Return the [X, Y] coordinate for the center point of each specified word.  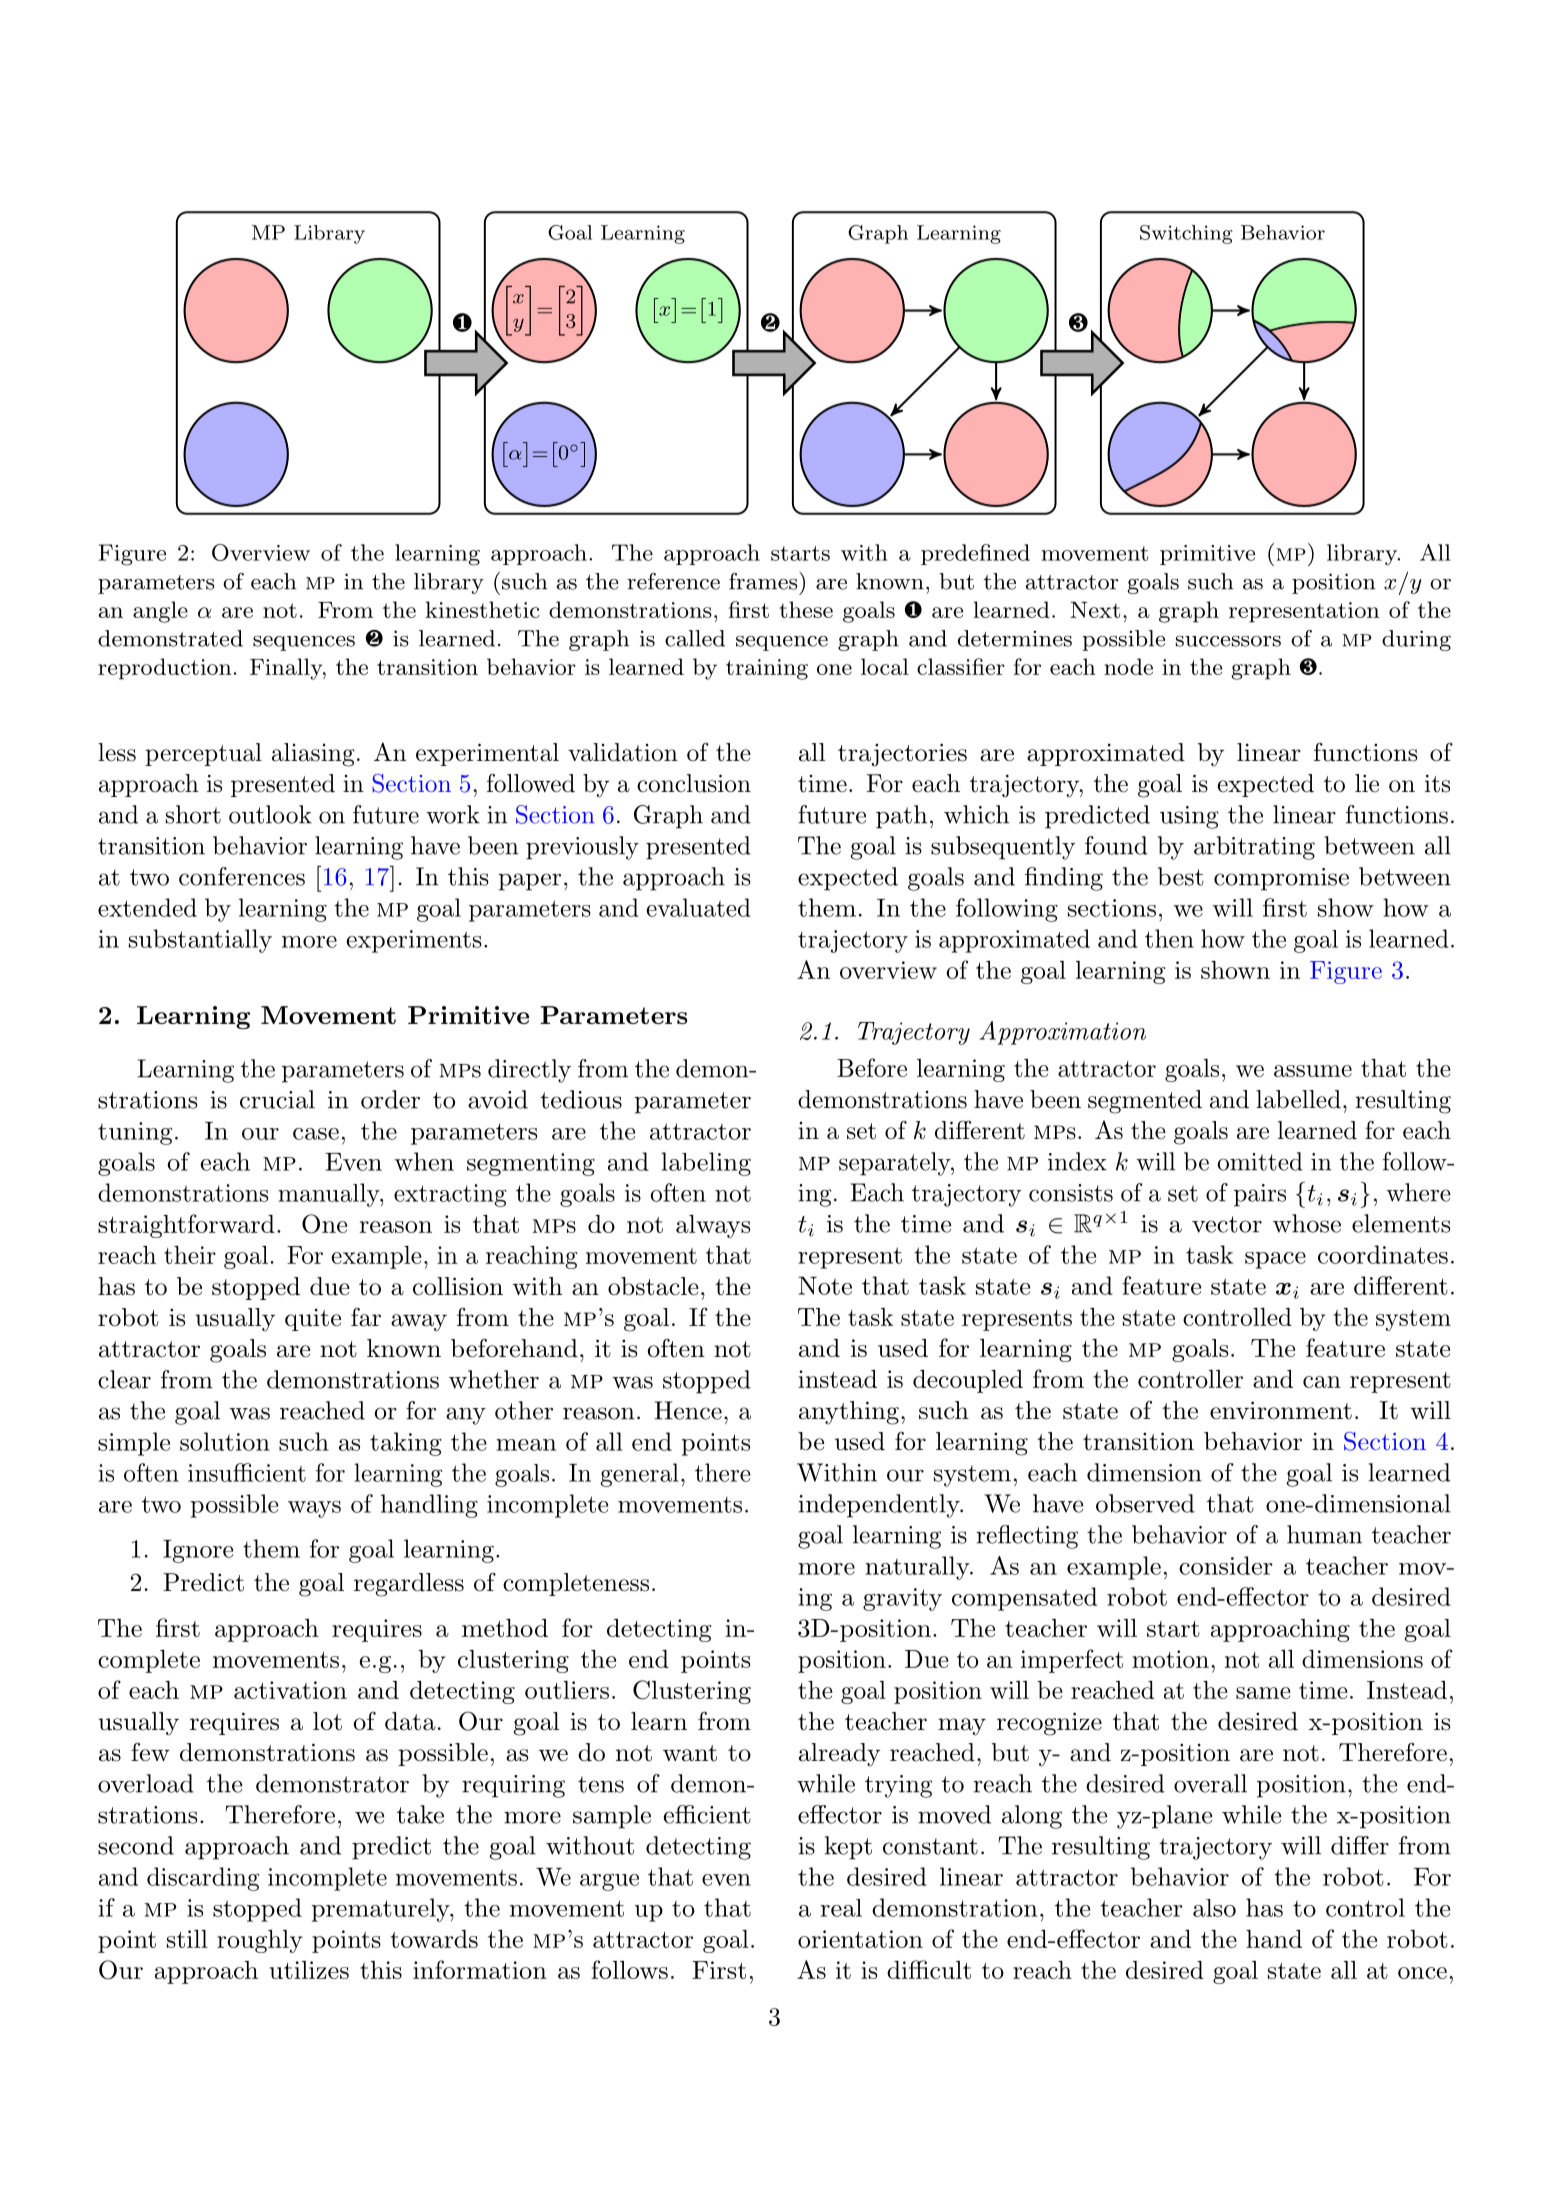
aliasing [313, 755]
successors [1228, 641]
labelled [1298, 1099]
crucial [277, 1099]
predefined [975, 554]
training [767, 669]
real [841, 1908]
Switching [1186, 234]
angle [160, 612]
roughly [260, 1941]
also [1214, 1908]
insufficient [247, 1472]
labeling [706, 1164]
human [1324, 1534]
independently [880, 1506]
